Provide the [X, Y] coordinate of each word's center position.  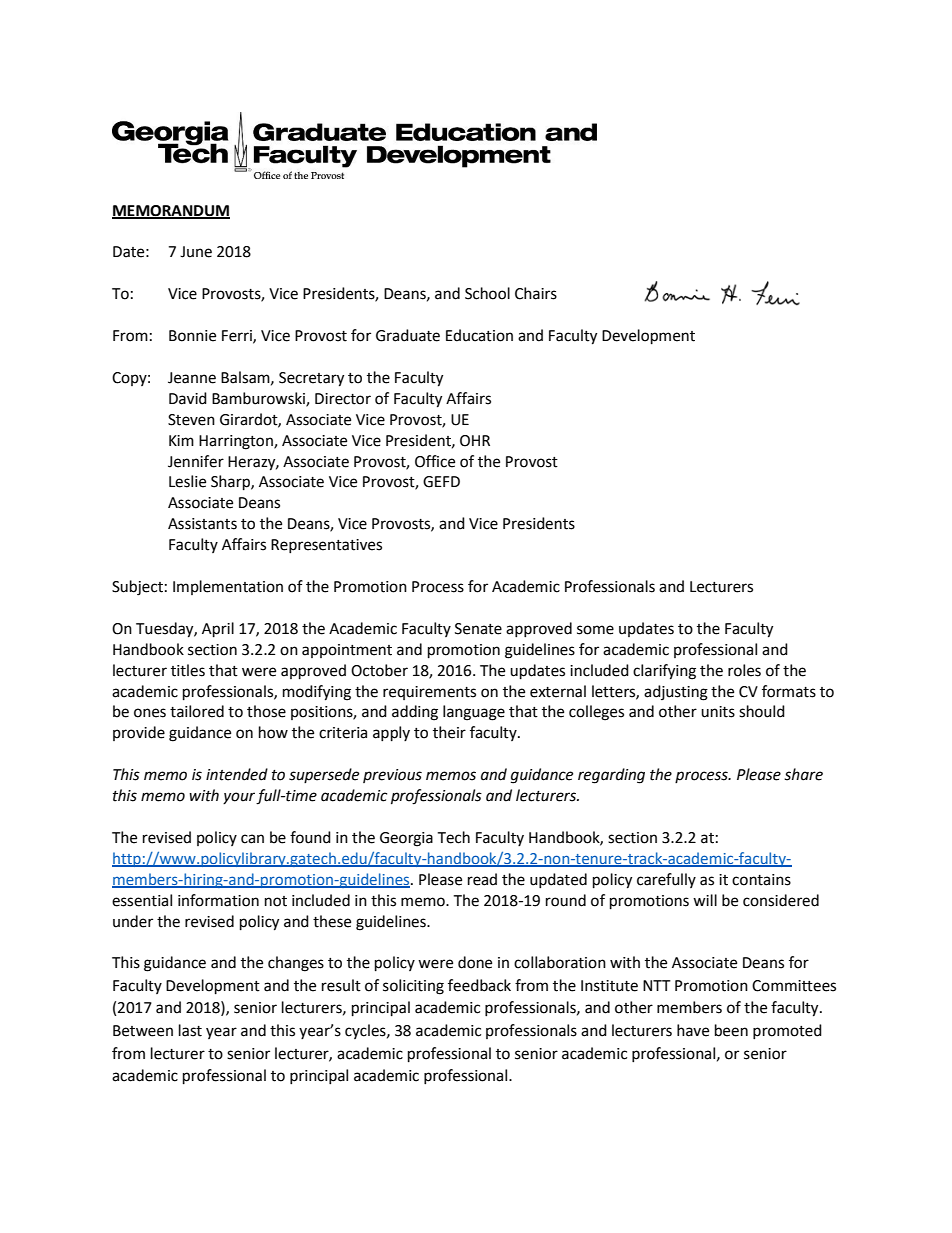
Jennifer [196, 461]
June [196, 252]
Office [435, 461]
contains [761, 880]
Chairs [536, 293]
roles [744, 670]
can [252, 839]
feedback [479, 985]
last [190, 1030]
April [218, 630]
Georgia [406, 839]
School [487, 293]
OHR [475, 441]
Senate [478, 629]
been [731, 1030]
